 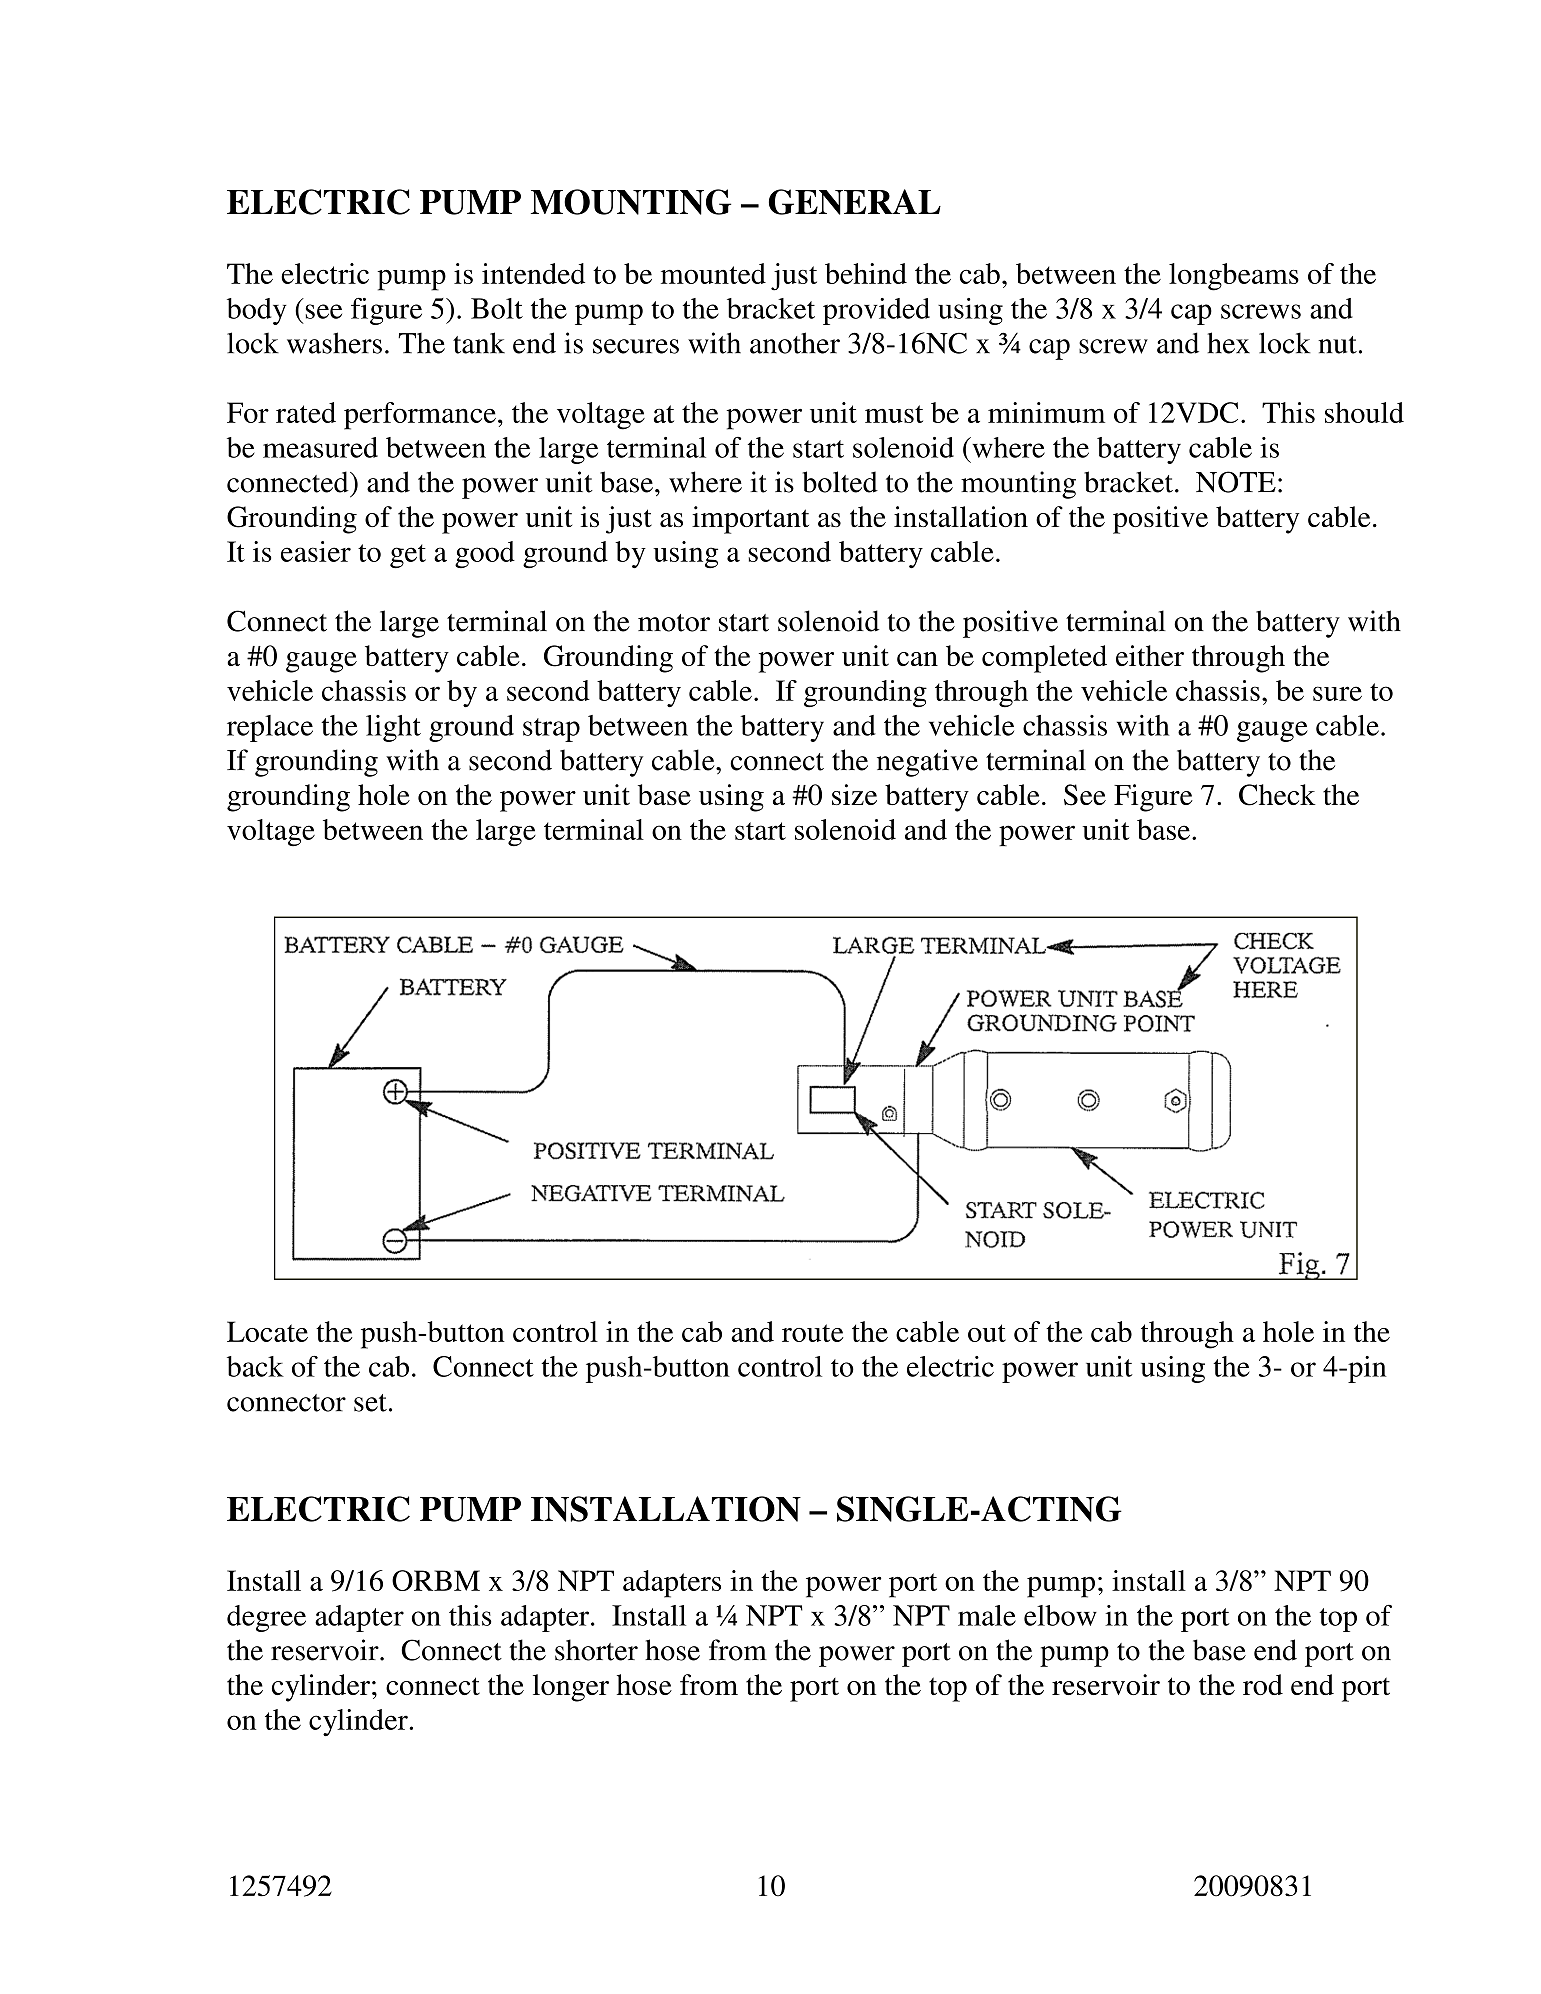 I want to click on behind, so click(x=866, y=273).
